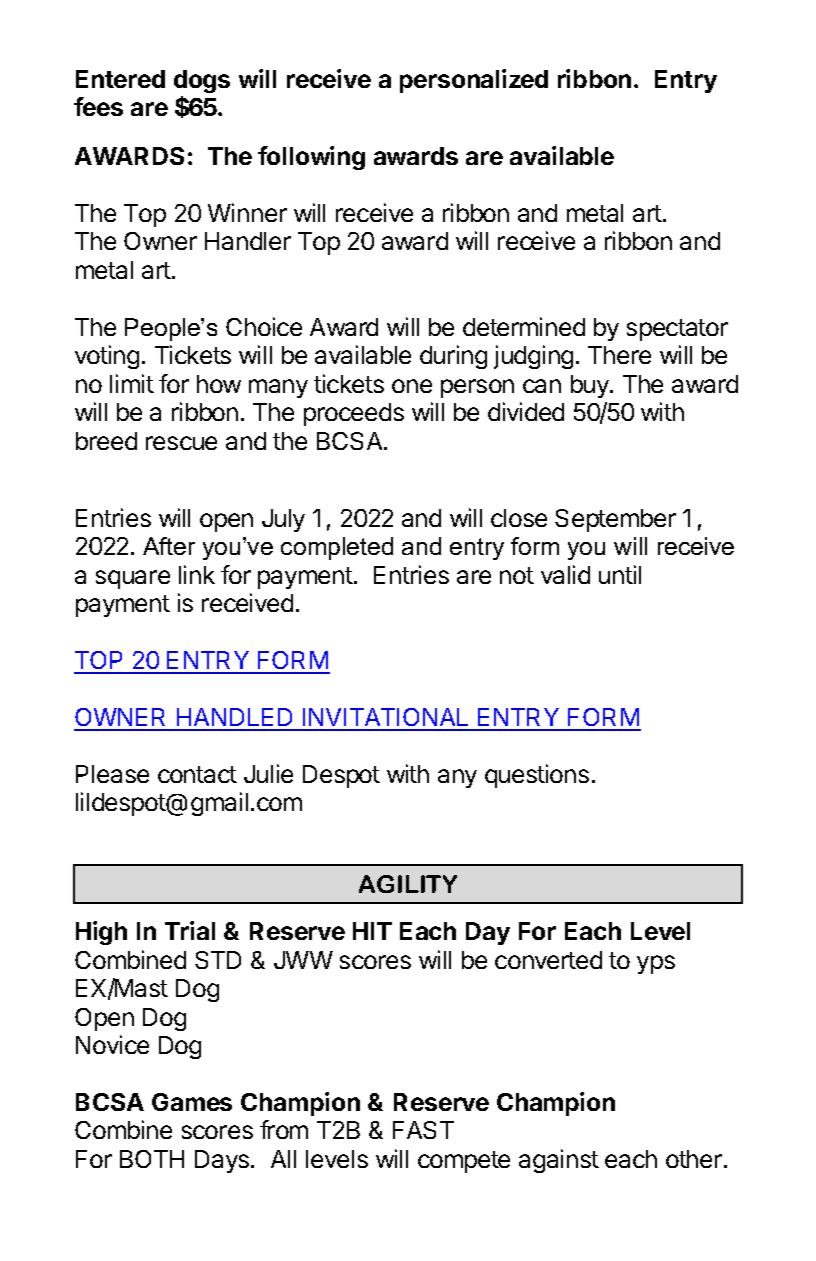 The image size is (816, 1261). I want to click on FAST, so click(423, 1130).
